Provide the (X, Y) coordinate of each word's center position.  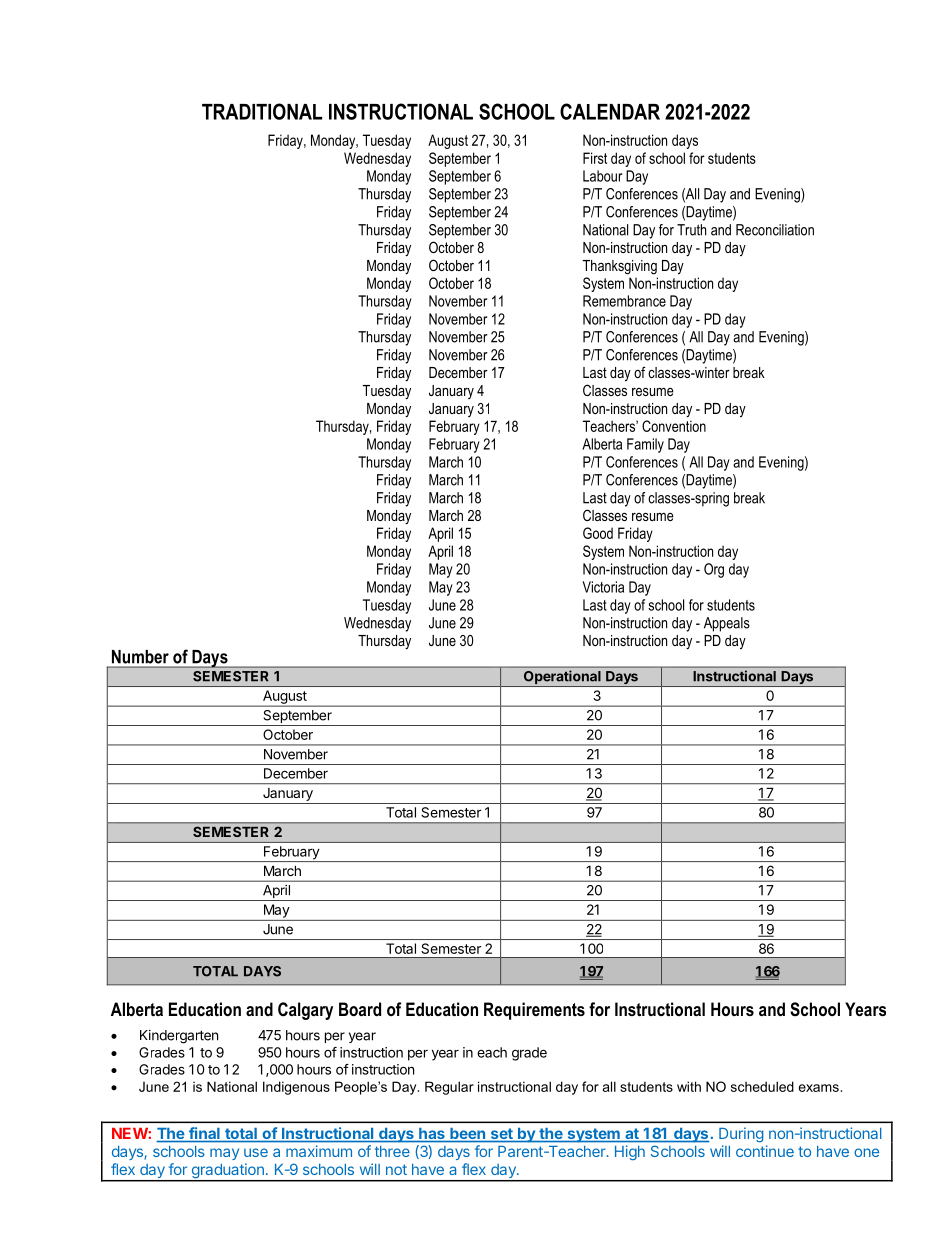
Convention (674, 426)
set (501, 1135)
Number (140, 657)
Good (598, 533)
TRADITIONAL (262, 111)
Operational (562, 678)
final (204, 1134)
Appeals (727, 624)
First (595, 158)
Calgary (305, 1011)
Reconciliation (775, 230)
